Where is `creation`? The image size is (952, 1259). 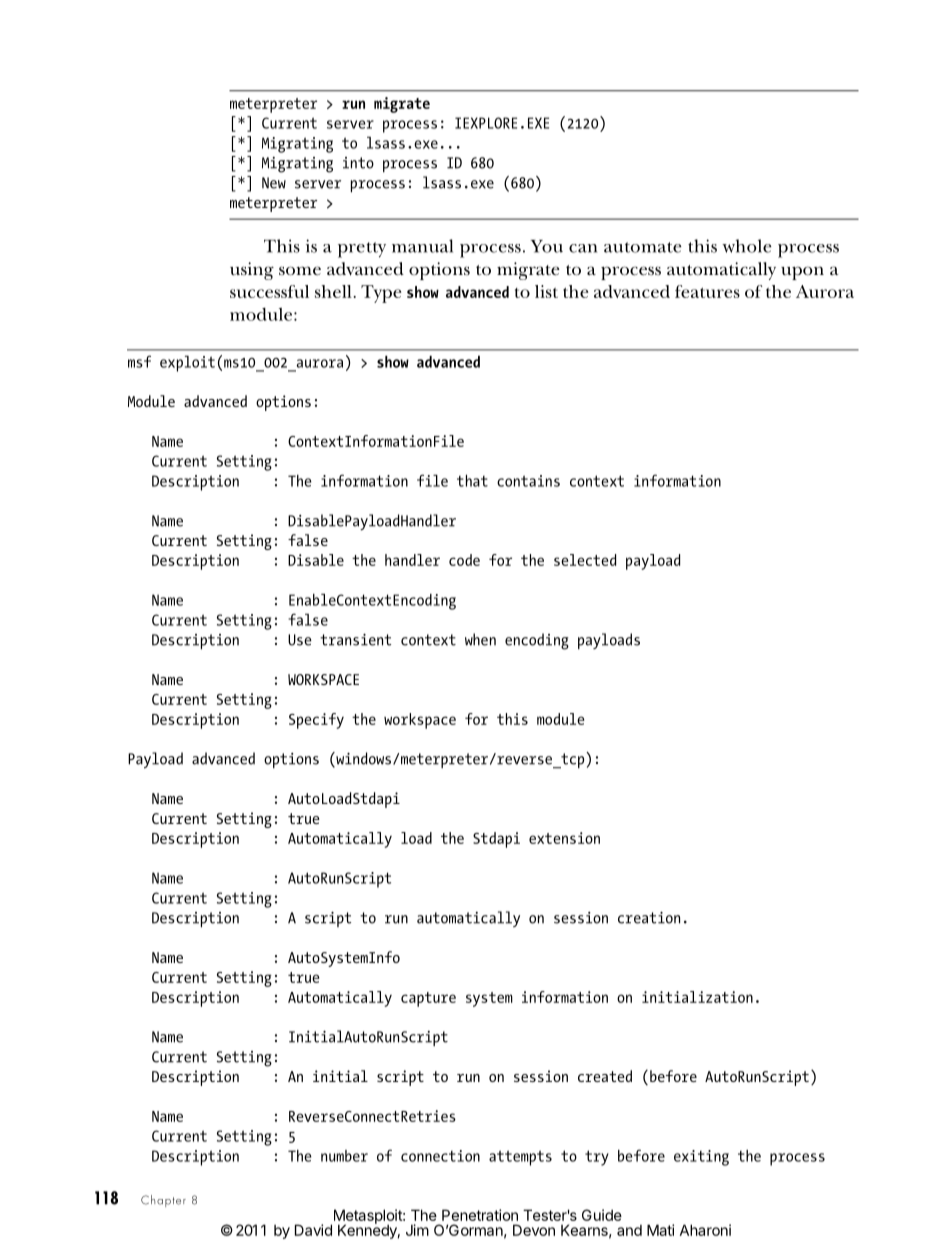 creation is located at coordinates (649, 918).
